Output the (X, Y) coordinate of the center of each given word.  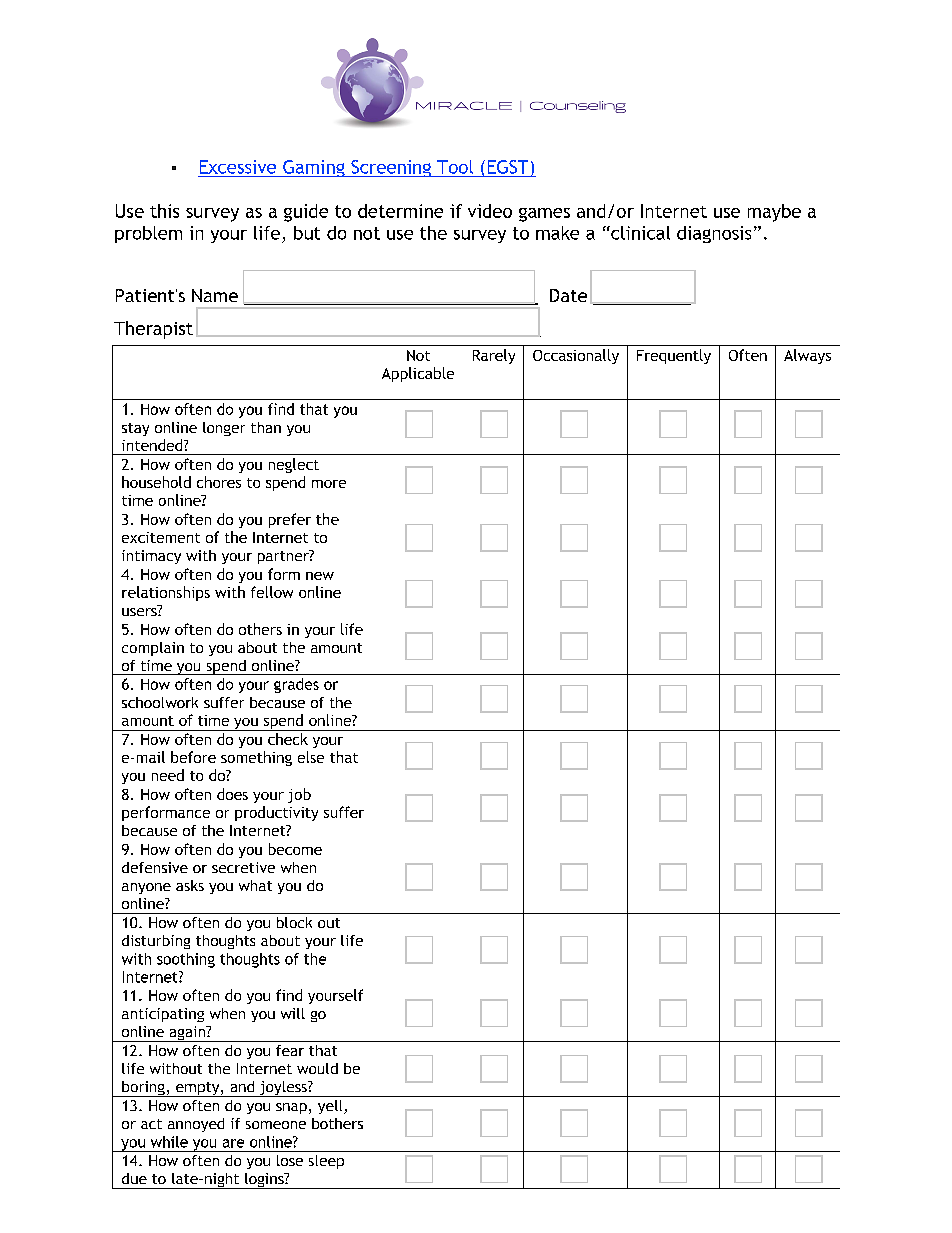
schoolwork (160, 702)
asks (190, 885)
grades (296, 685)
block (294, 922)
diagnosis (714, 234)
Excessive (238, 167)
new (320, 576)
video (490, 211)
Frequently (674, 356)
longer (224, 429)
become (295, 849)
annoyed (196, 1125)
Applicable (418, 374)
